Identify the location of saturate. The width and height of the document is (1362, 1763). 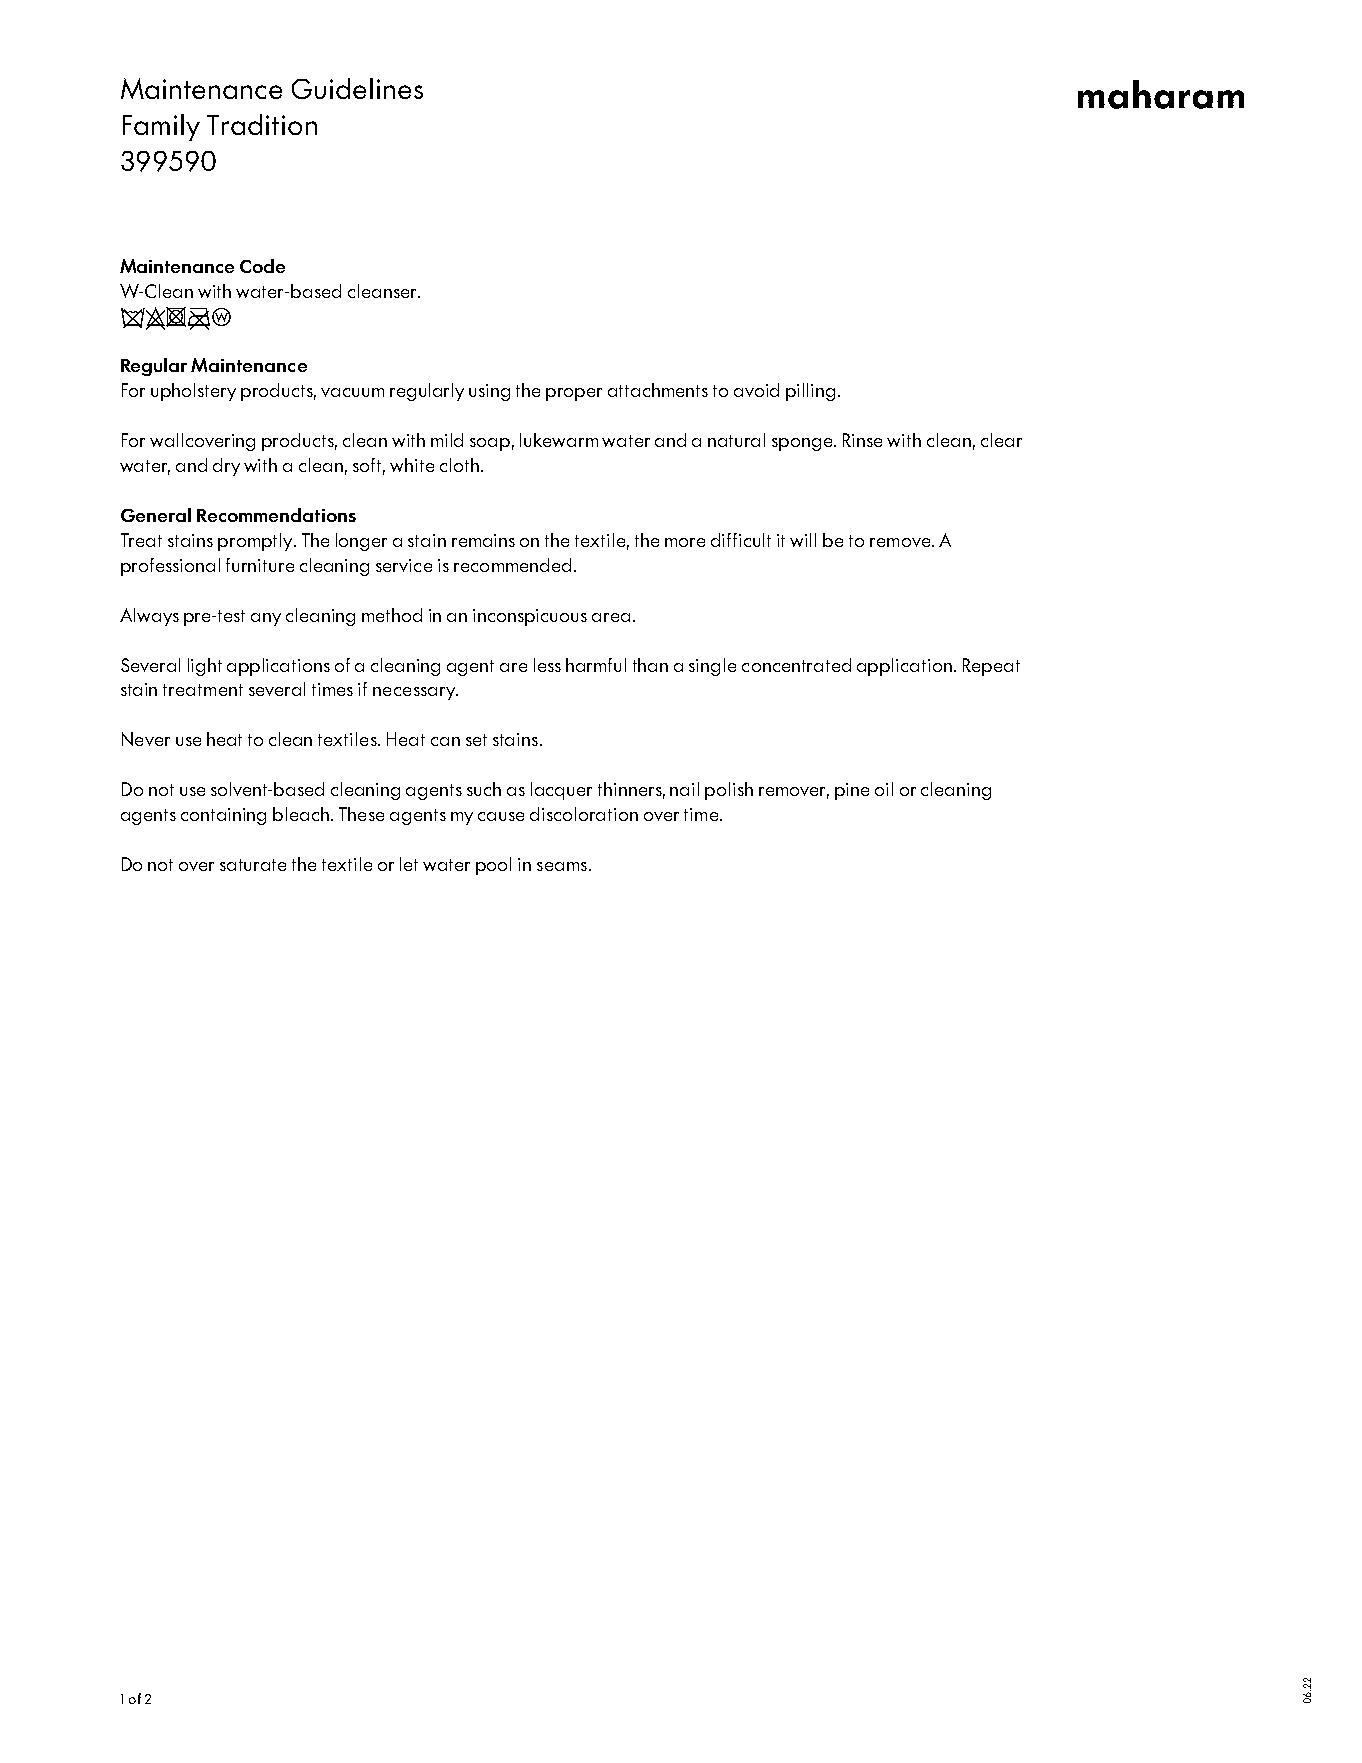
(253, 865).
